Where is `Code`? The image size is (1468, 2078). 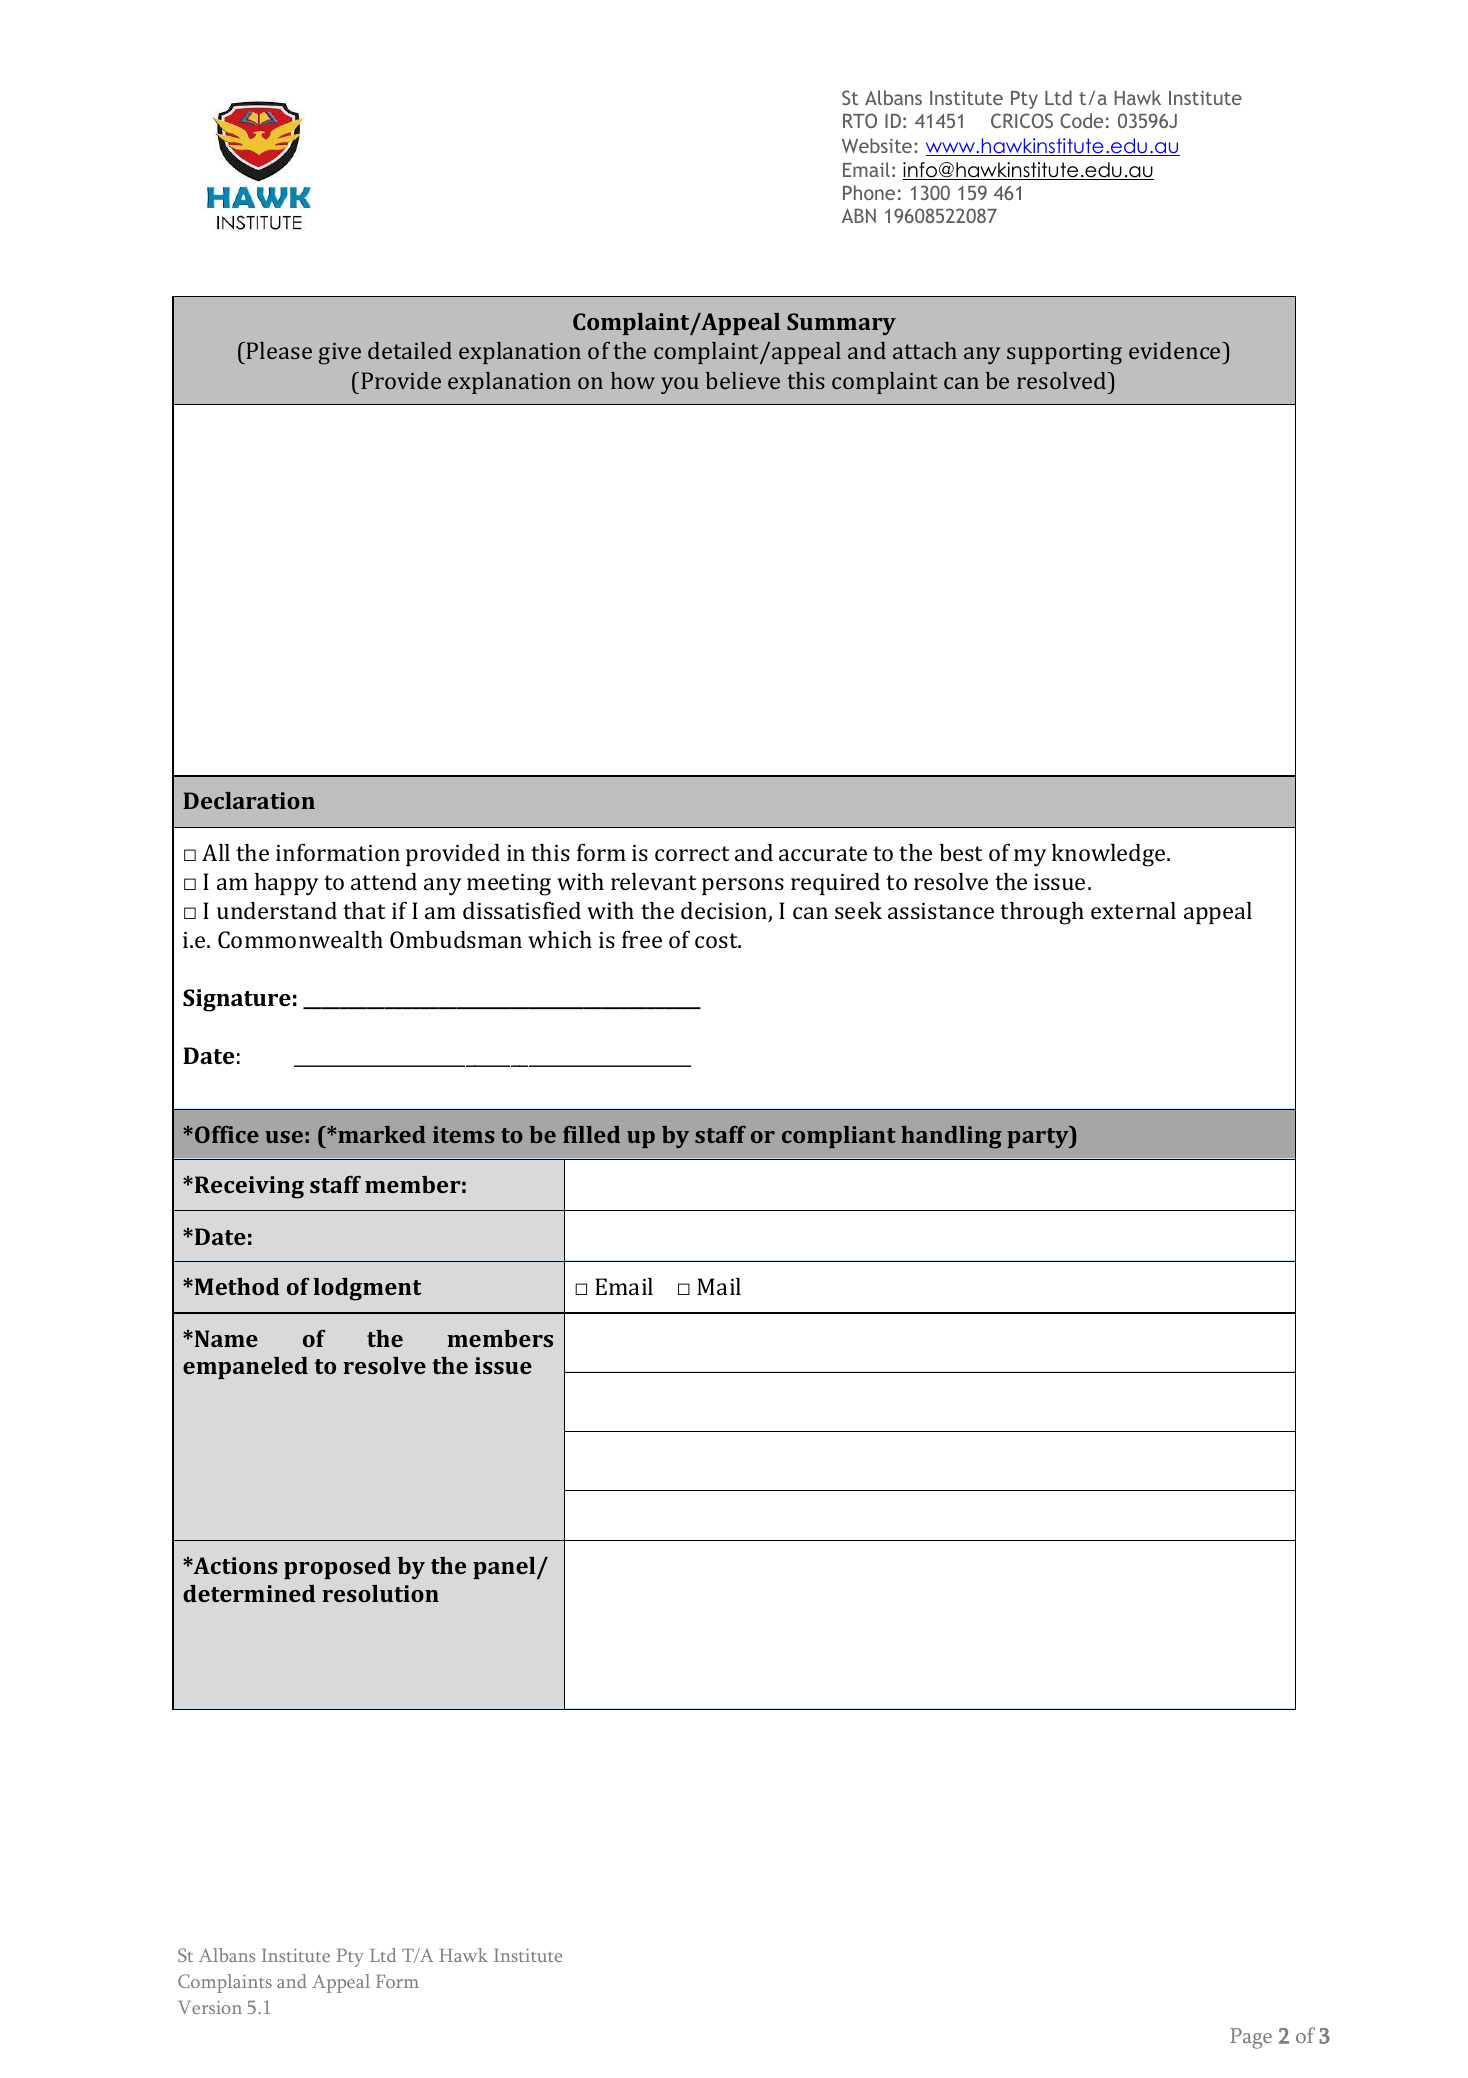
Code is located at coordinates (1081, 120).
